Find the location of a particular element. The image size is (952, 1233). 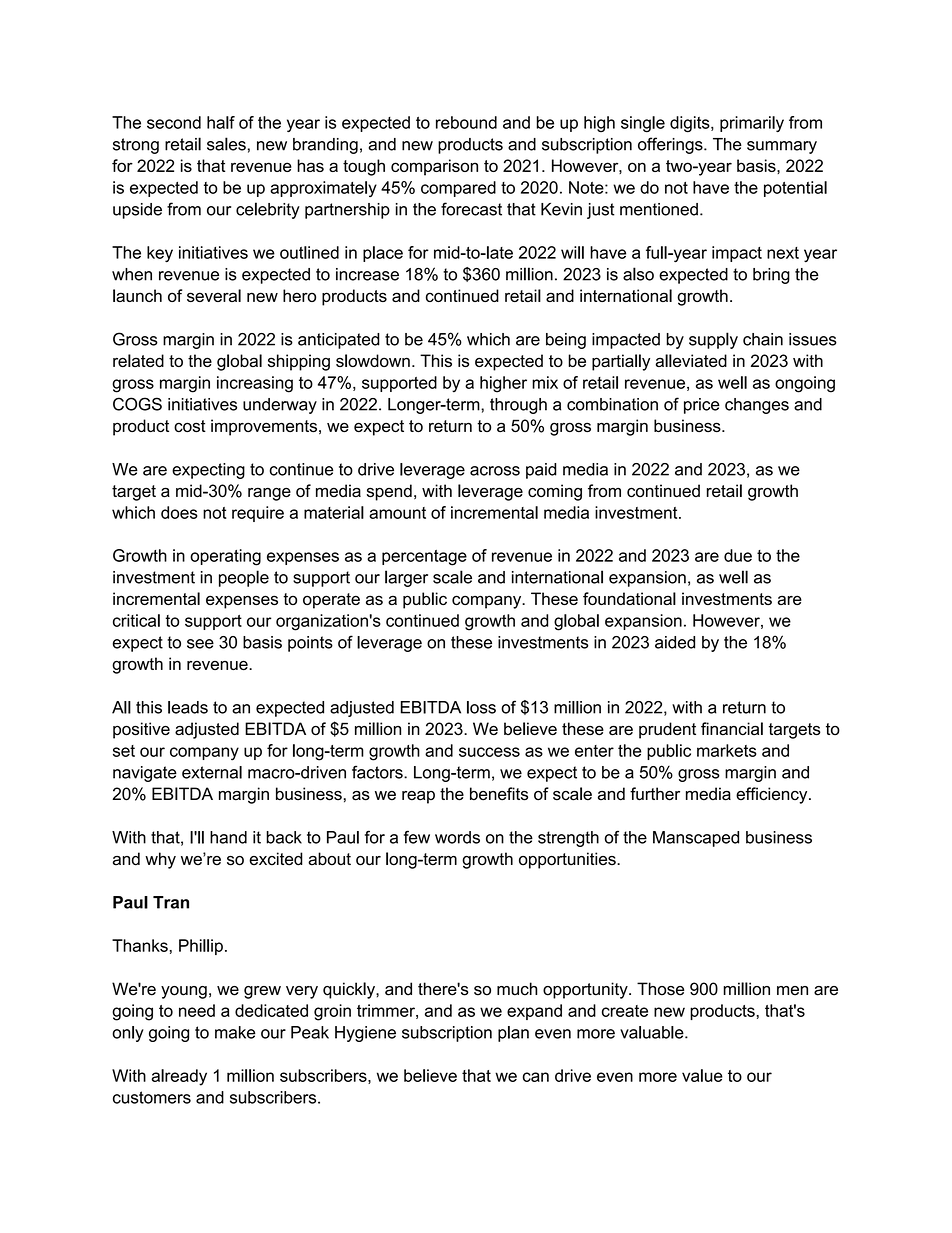

see is located at coordinates (200, 644).
